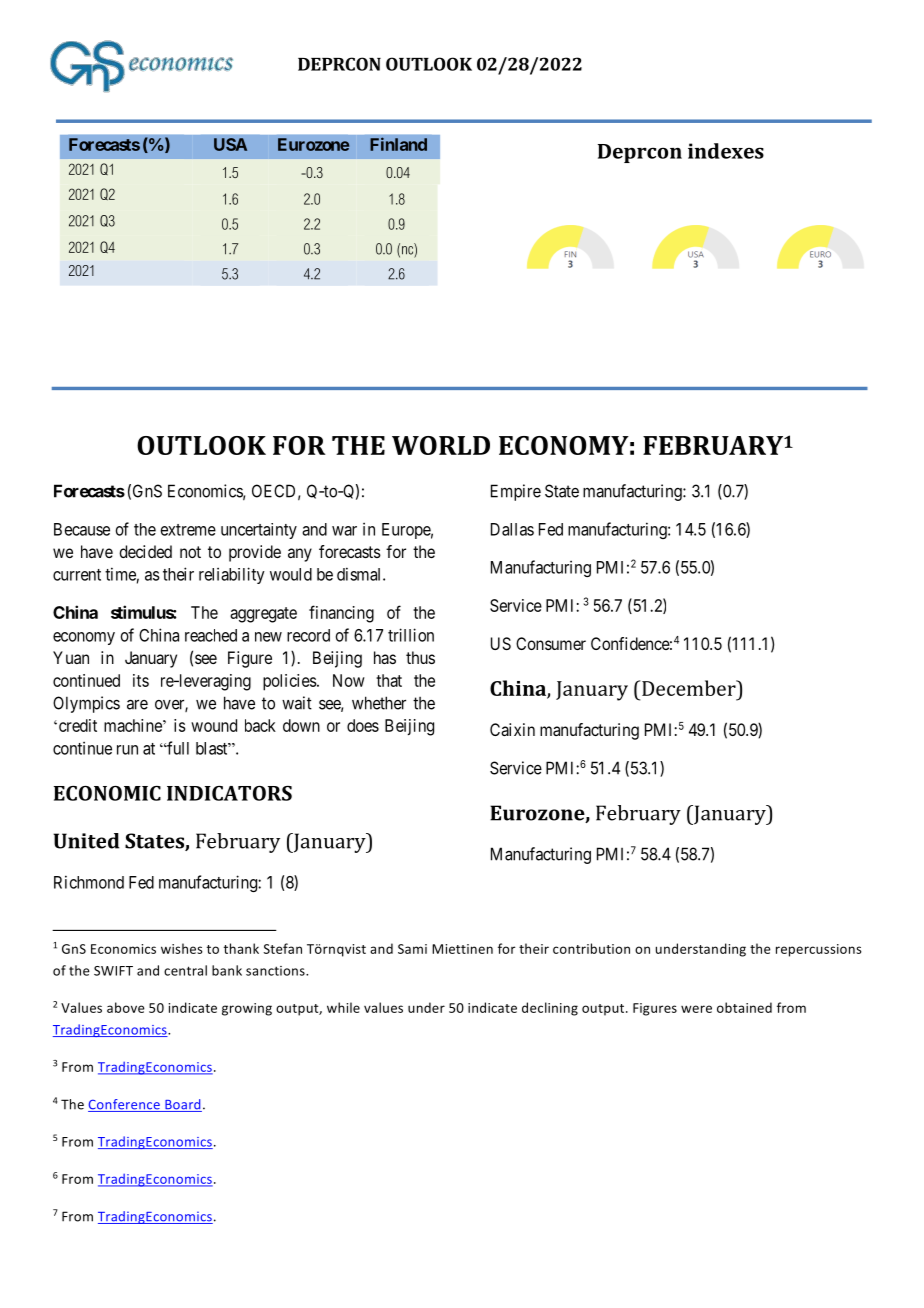  Describe the element at coordinates (726, 151) in the document. I see `indexes` at that location.
